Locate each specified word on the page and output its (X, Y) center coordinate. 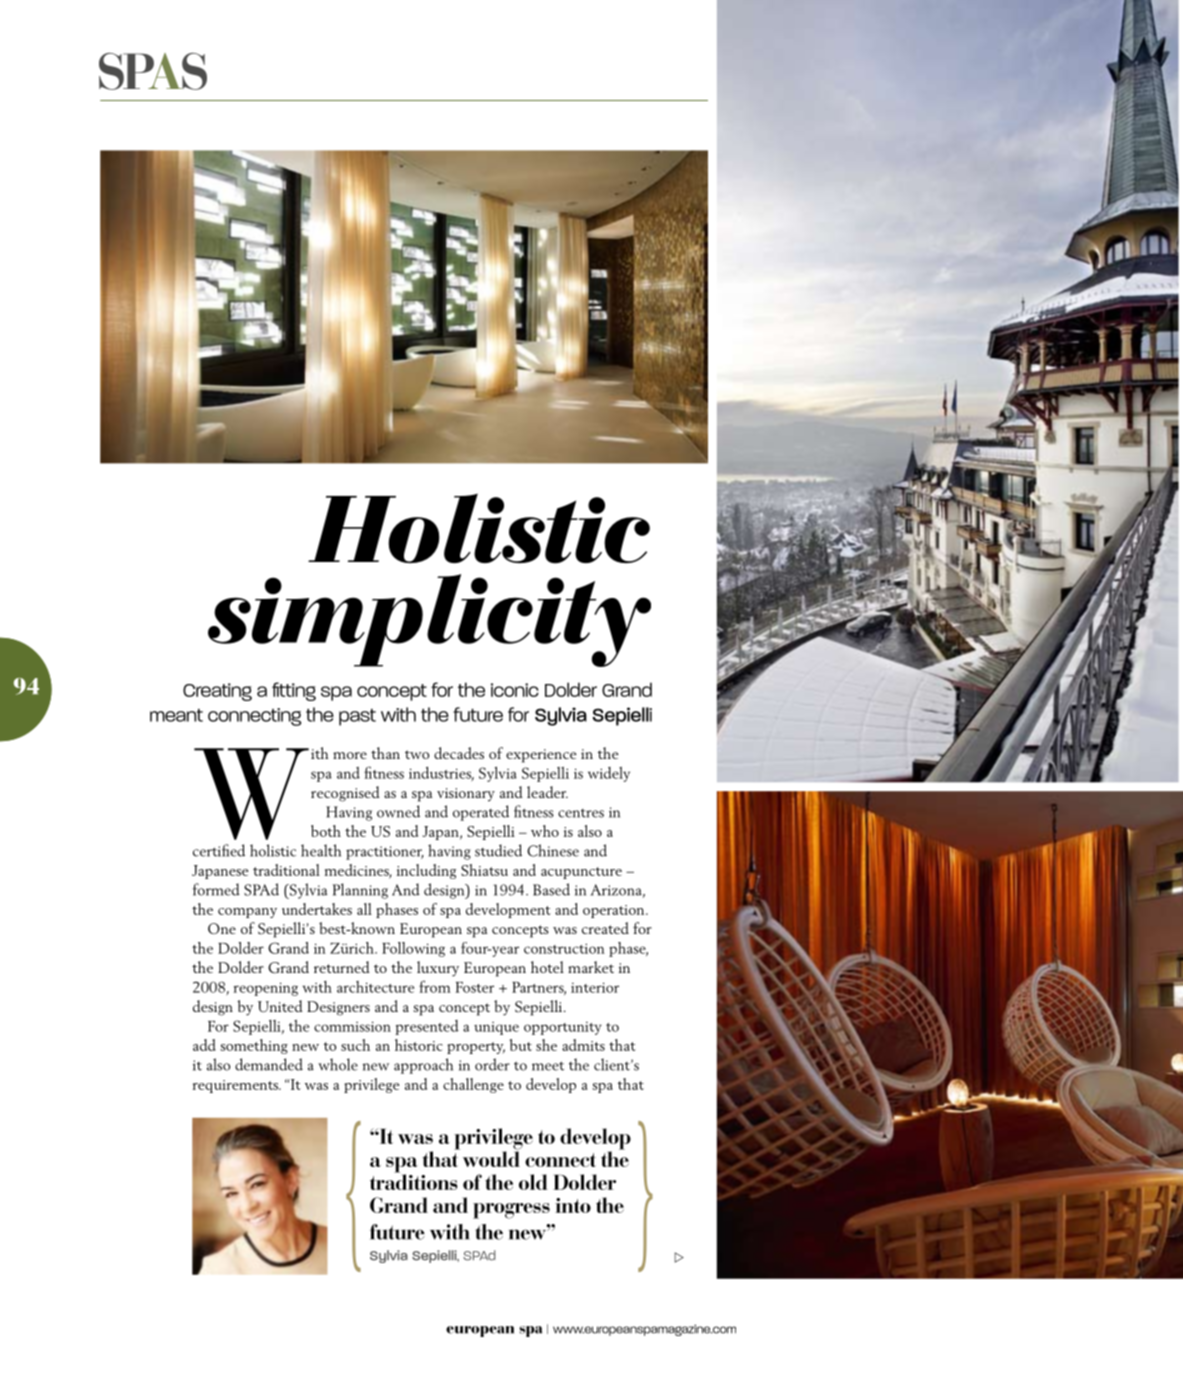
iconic (515, 690)
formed (216, 889)
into (573, 1205)
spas (153, 71)
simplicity (429, 620)
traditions (414, 1181)
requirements (237, 1086)
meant (176, 715)
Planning (360, 891)
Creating (217, 692)
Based (551, 889)
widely (609, 774)
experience (541, 756)
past (357, 717)
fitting (294, 691)
